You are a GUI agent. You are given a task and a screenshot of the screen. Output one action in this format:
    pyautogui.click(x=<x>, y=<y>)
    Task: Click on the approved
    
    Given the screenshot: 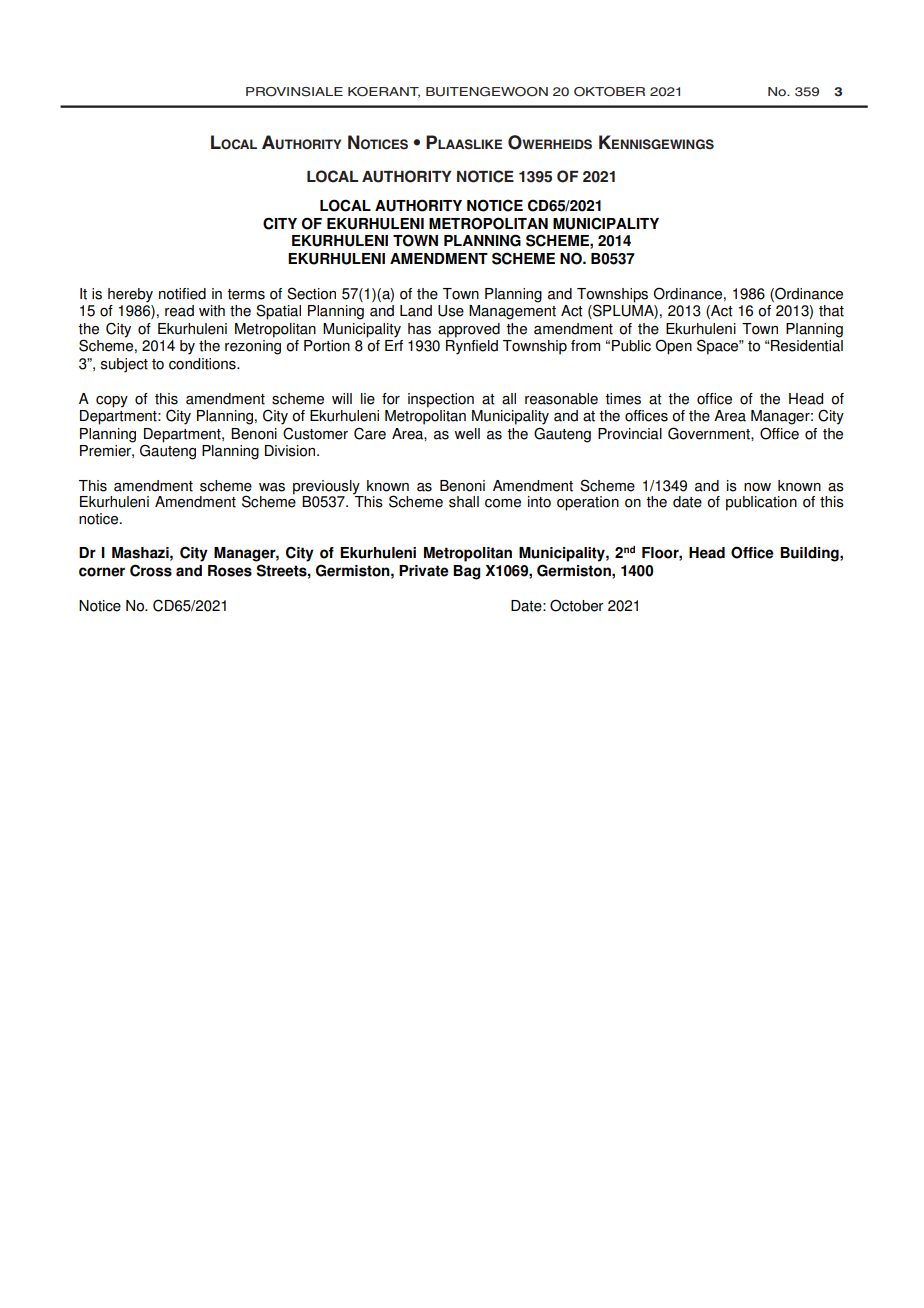 What is the action you would take?
    pyautogui.click(x=469, y=330)
